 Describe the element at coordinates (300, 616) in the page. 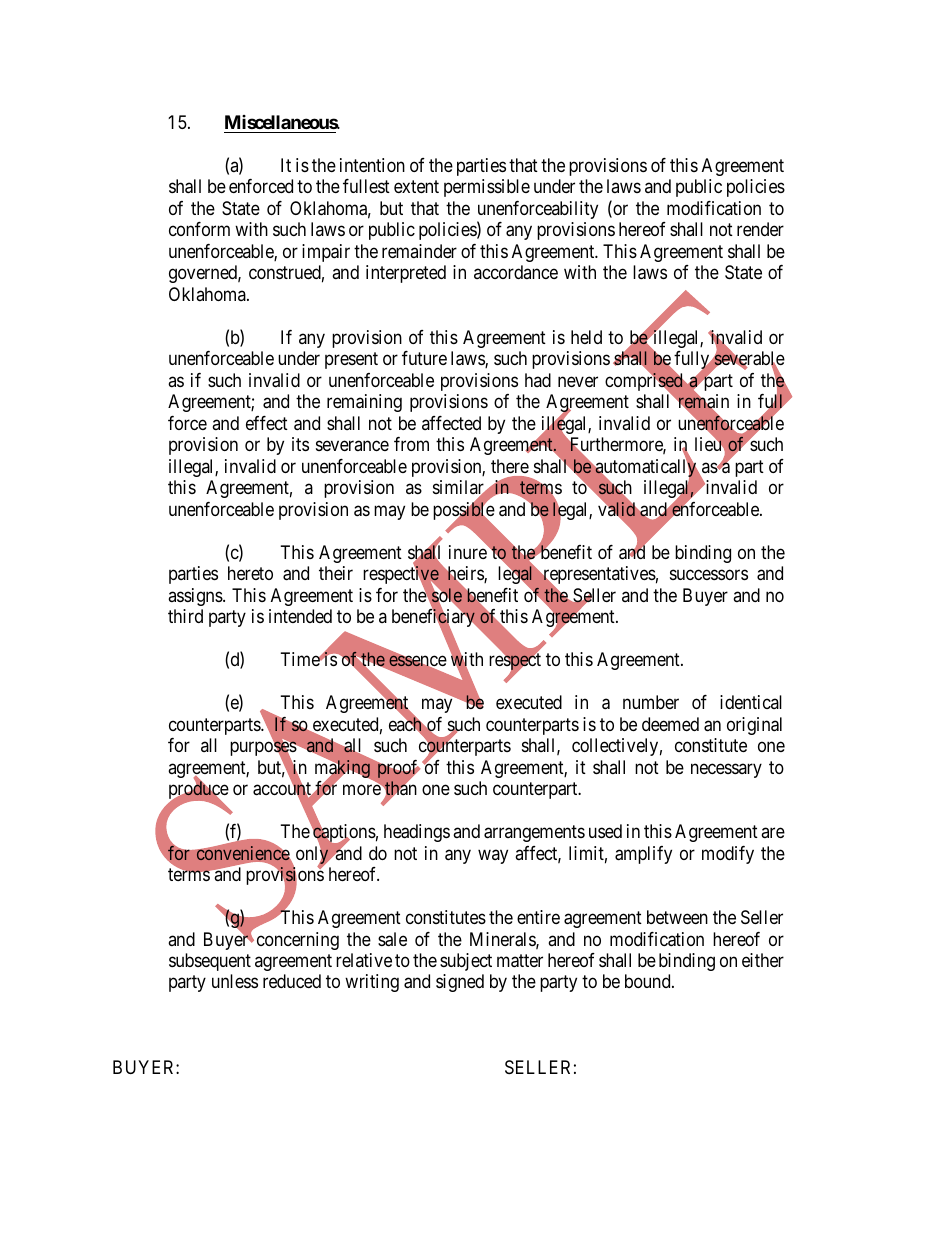

I see `intended` at that location.
